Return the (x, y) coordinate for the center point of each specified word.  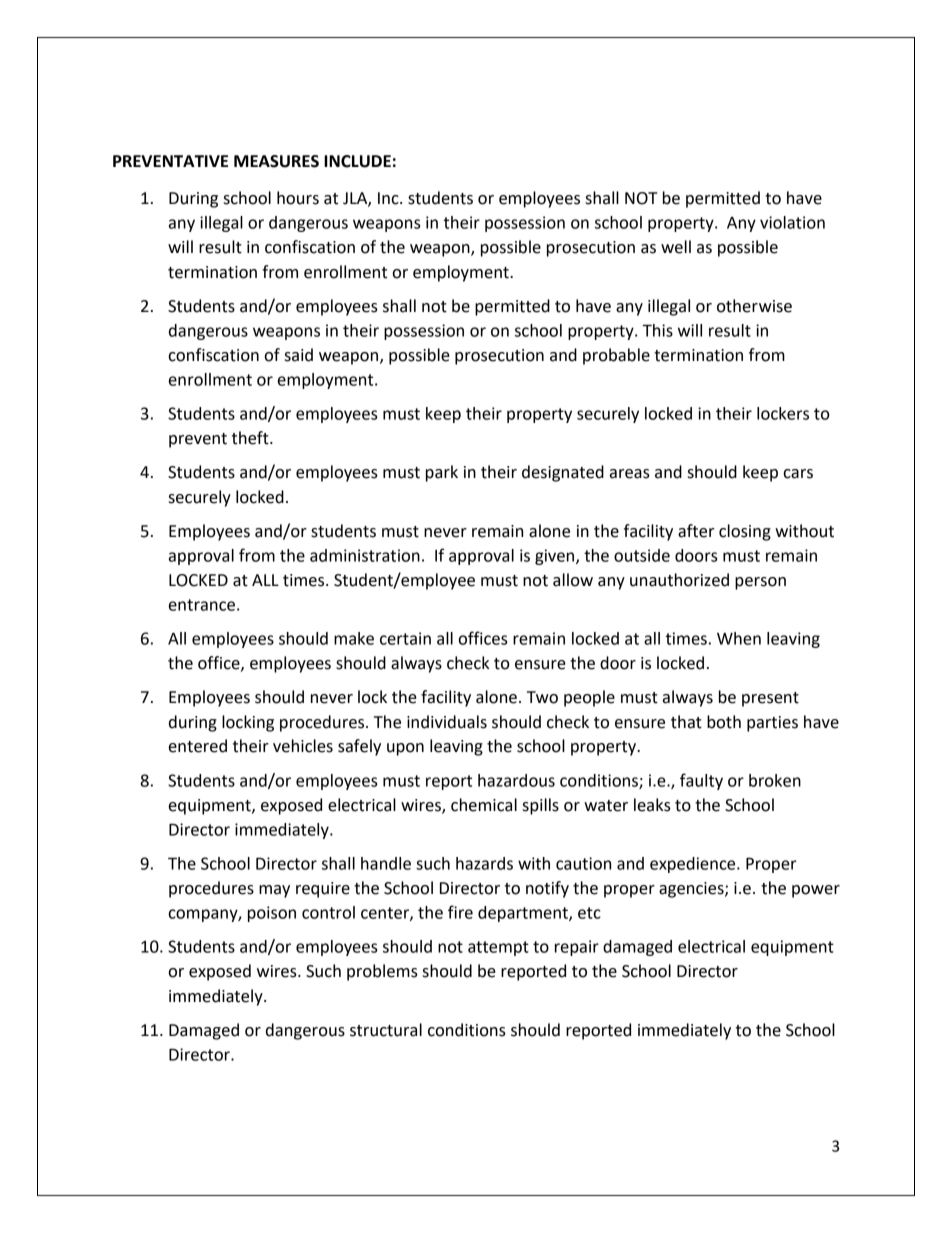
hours (298, 198)
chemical (484, 805)
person (760, 583)
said (299, 355)
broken (775, 780)
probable (616, 356)
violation (792, 222)
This (657, 330)
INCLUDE (357, 161)
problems (382, 972)
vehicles (303, 746)
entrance (202, 605)
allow (573, 580)
